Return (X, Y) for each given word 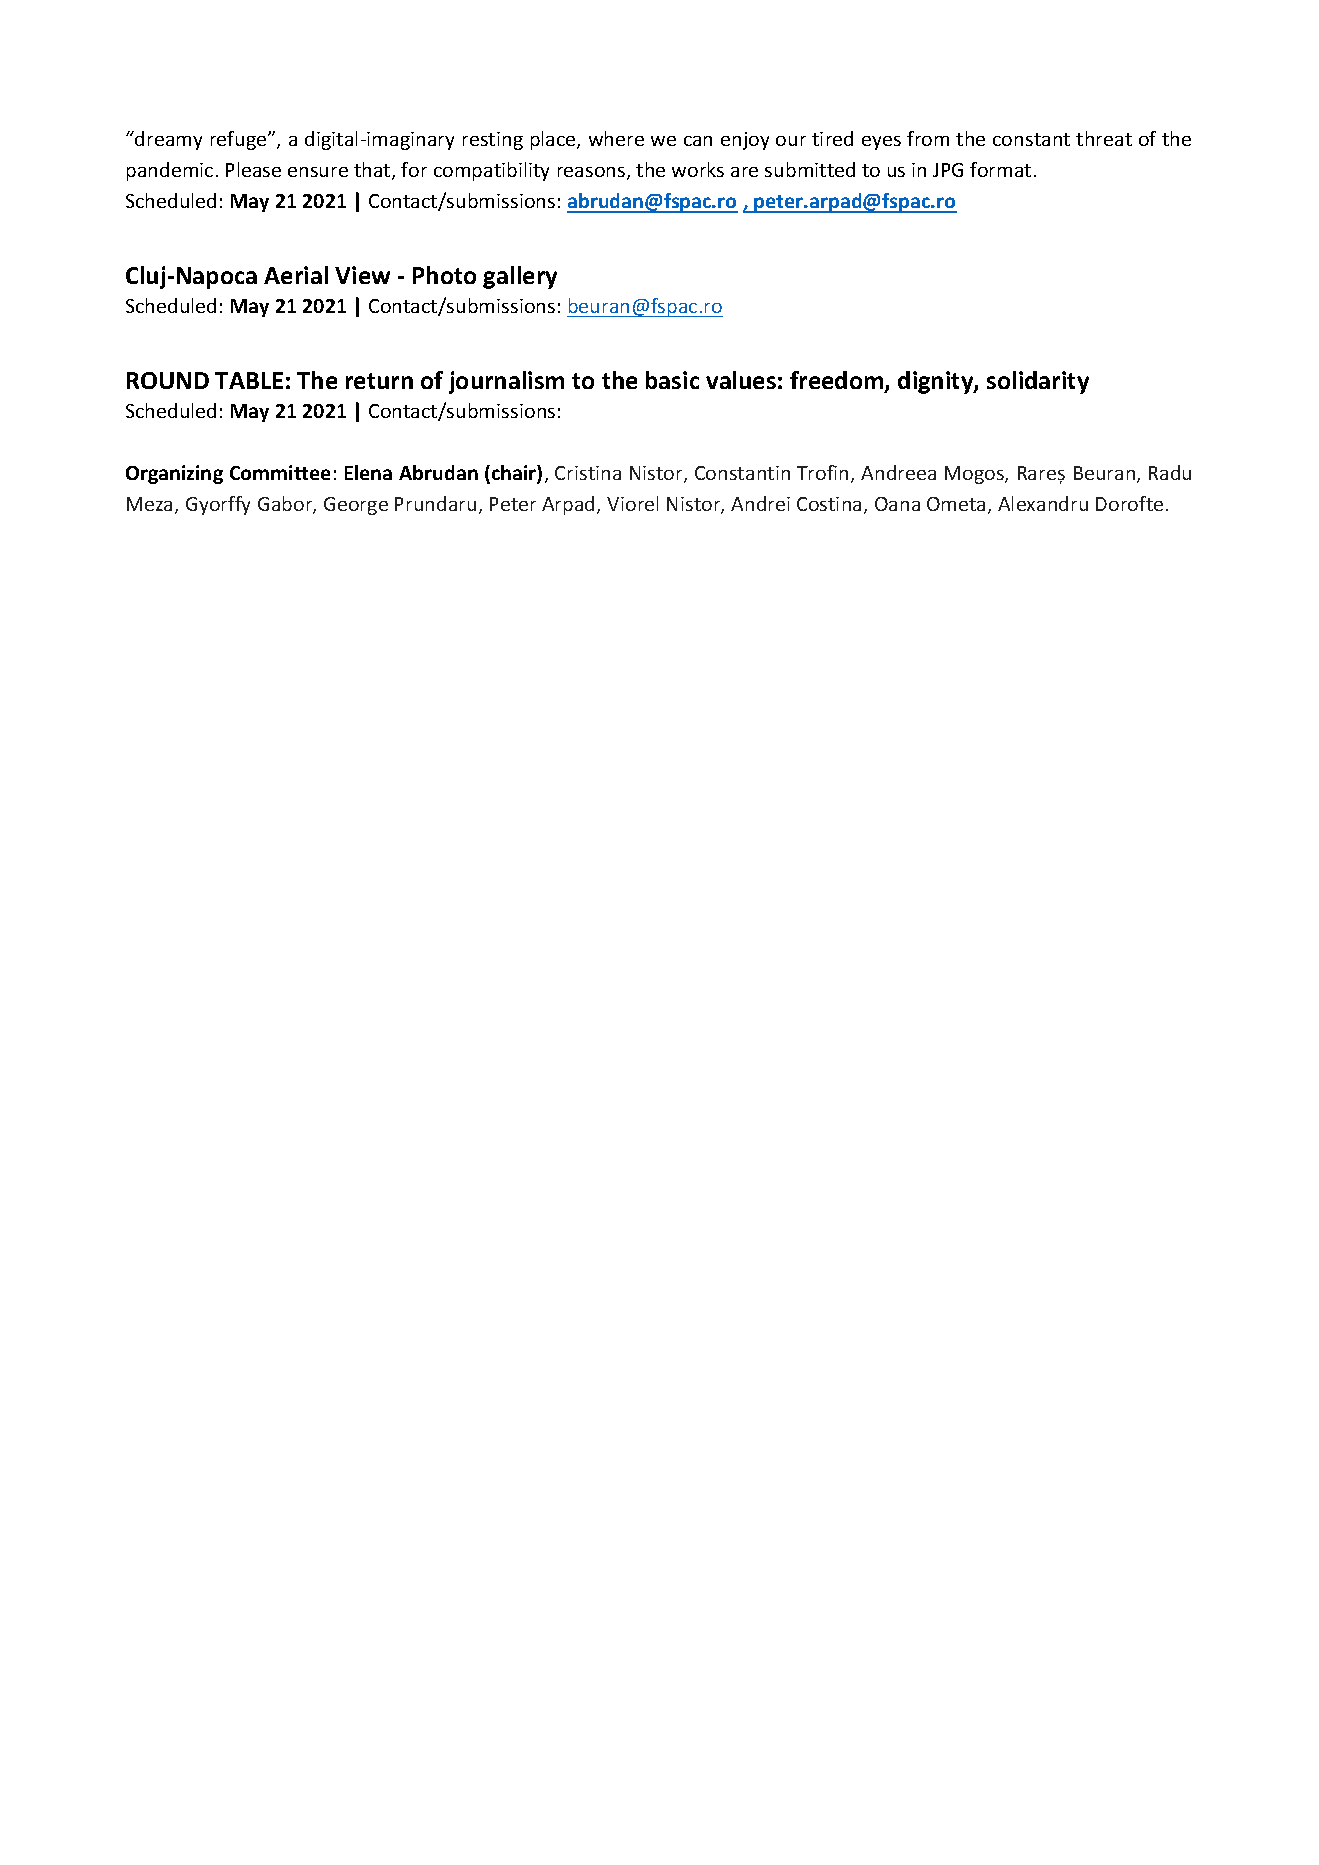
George (356, 506)
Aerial (296, 275)
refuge (240, 140)
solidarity (1038, 382)
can (698, 141)
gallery (520, 277)
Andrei (760, 503)
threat (1104, 138)
